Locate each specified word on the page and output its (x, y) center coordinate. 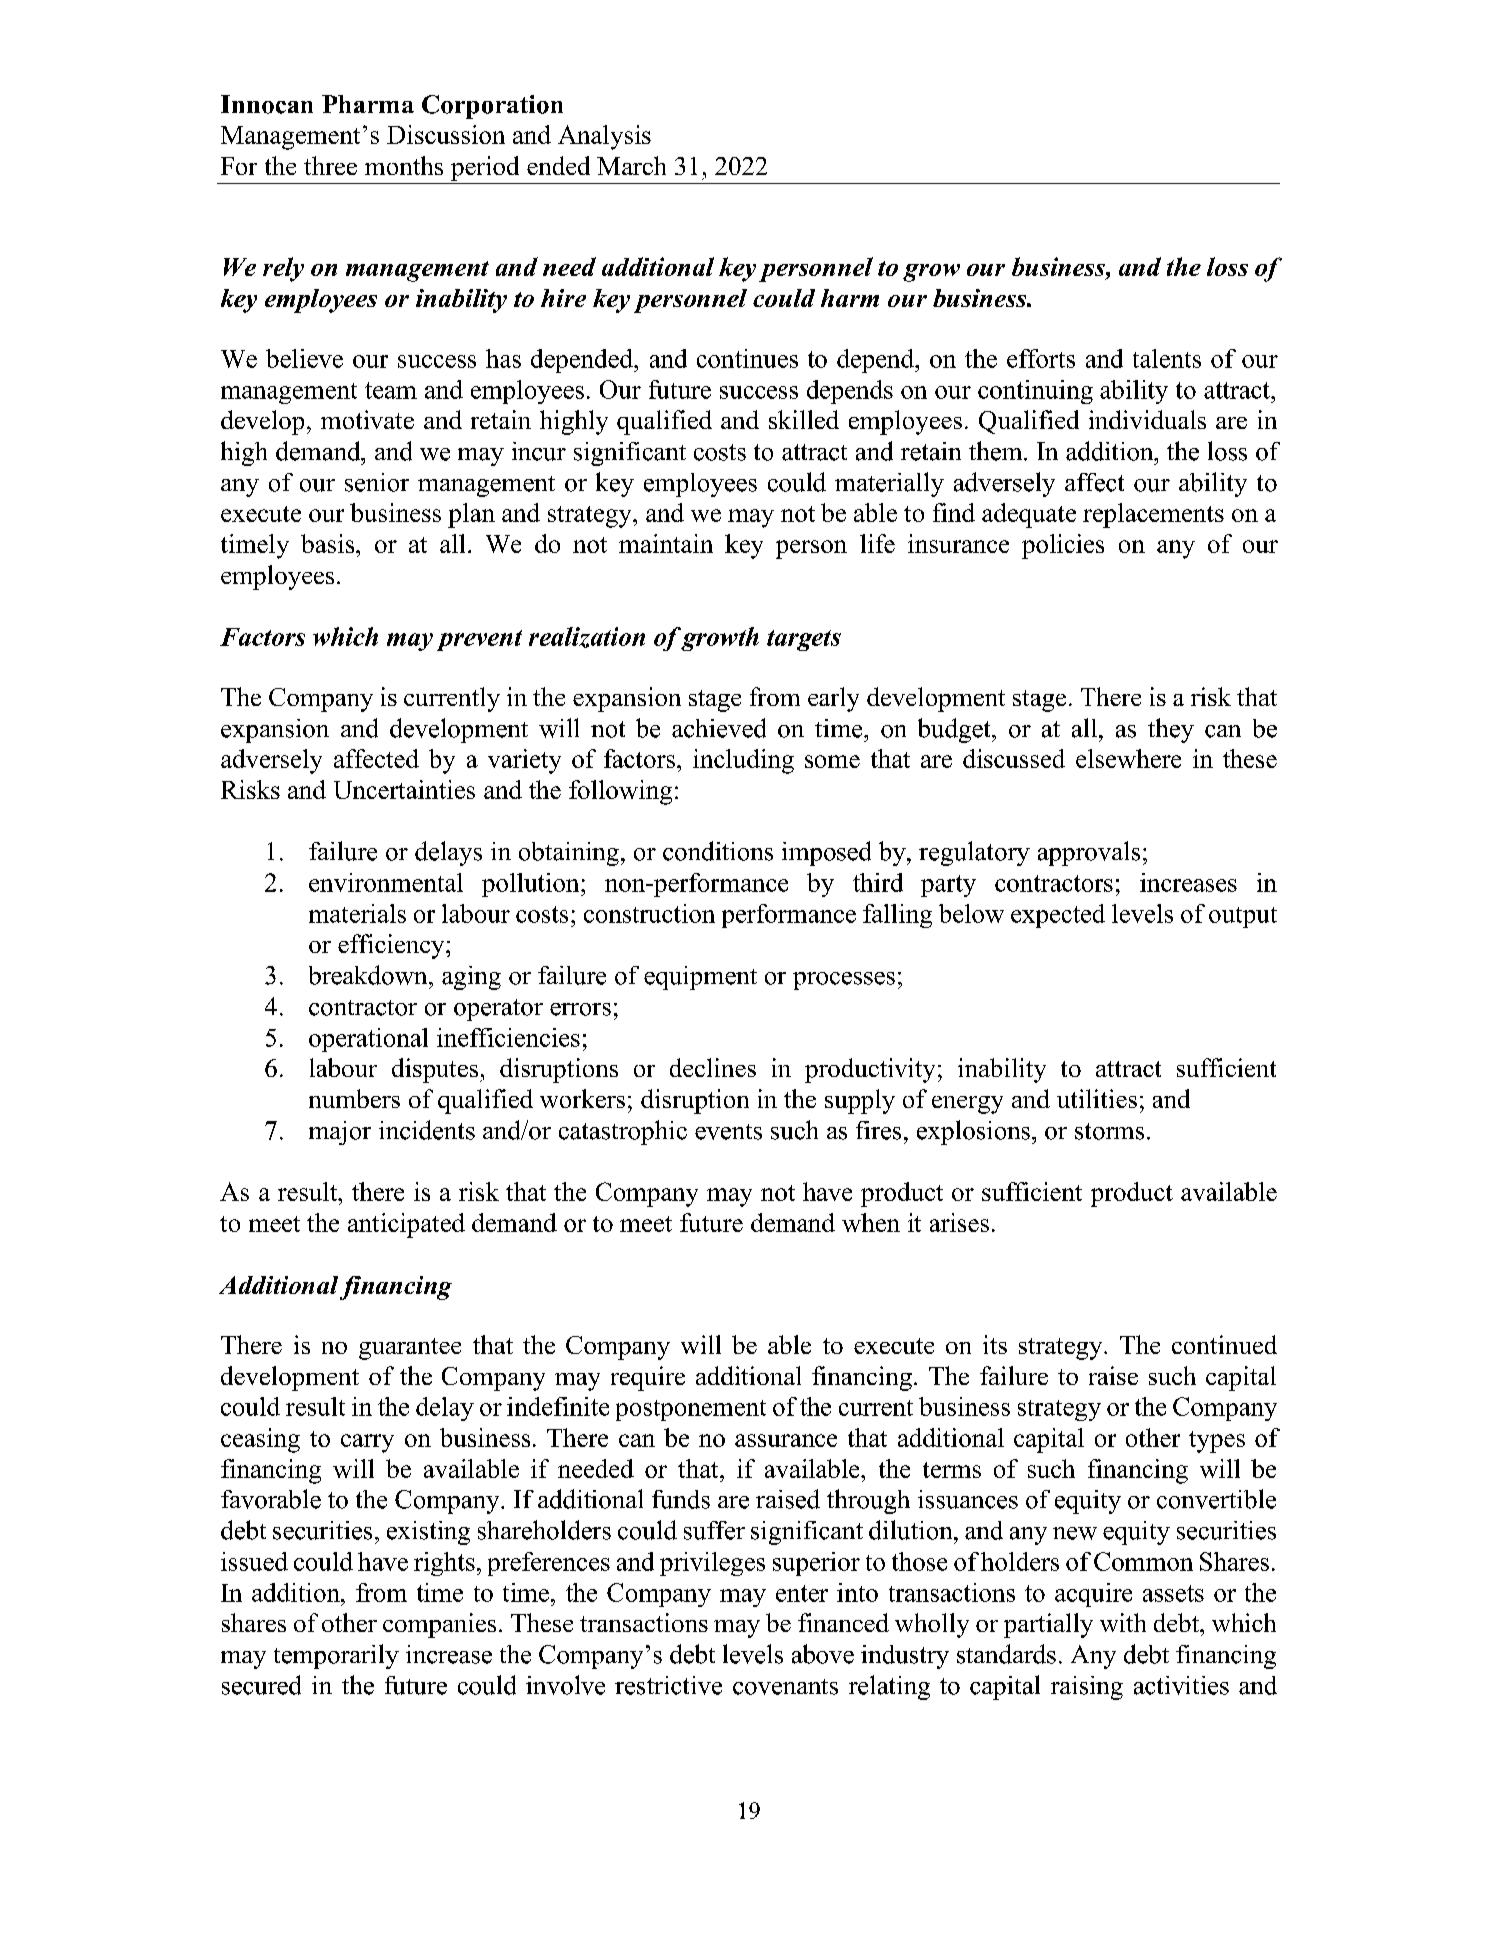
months (404, 165)
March (631, 165)
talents (1167, 358)
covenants (785, 1687)
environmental (386, 882)
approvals (1089, 853)
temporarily (336, 1656)
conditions (718, 851)
